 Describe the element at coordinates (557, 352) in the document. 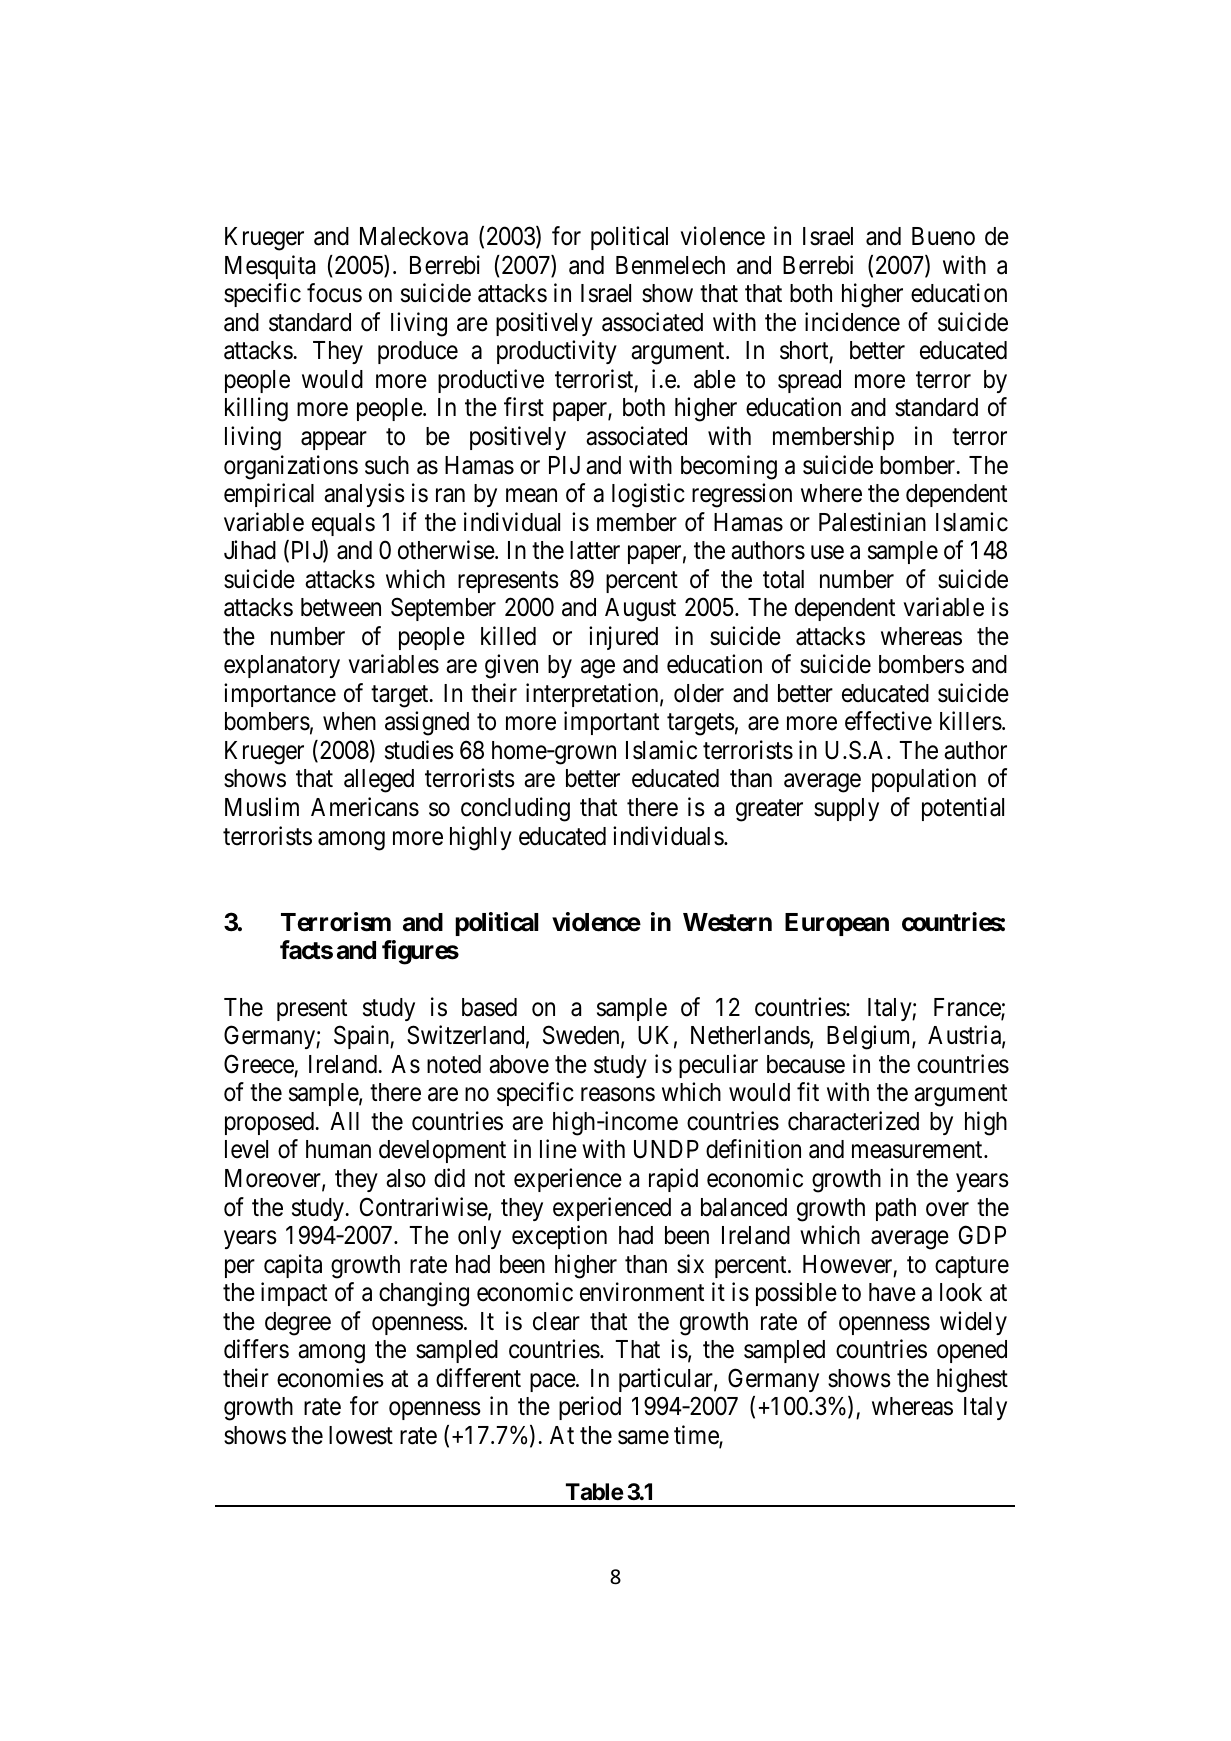

I see `productivity` at that location.
